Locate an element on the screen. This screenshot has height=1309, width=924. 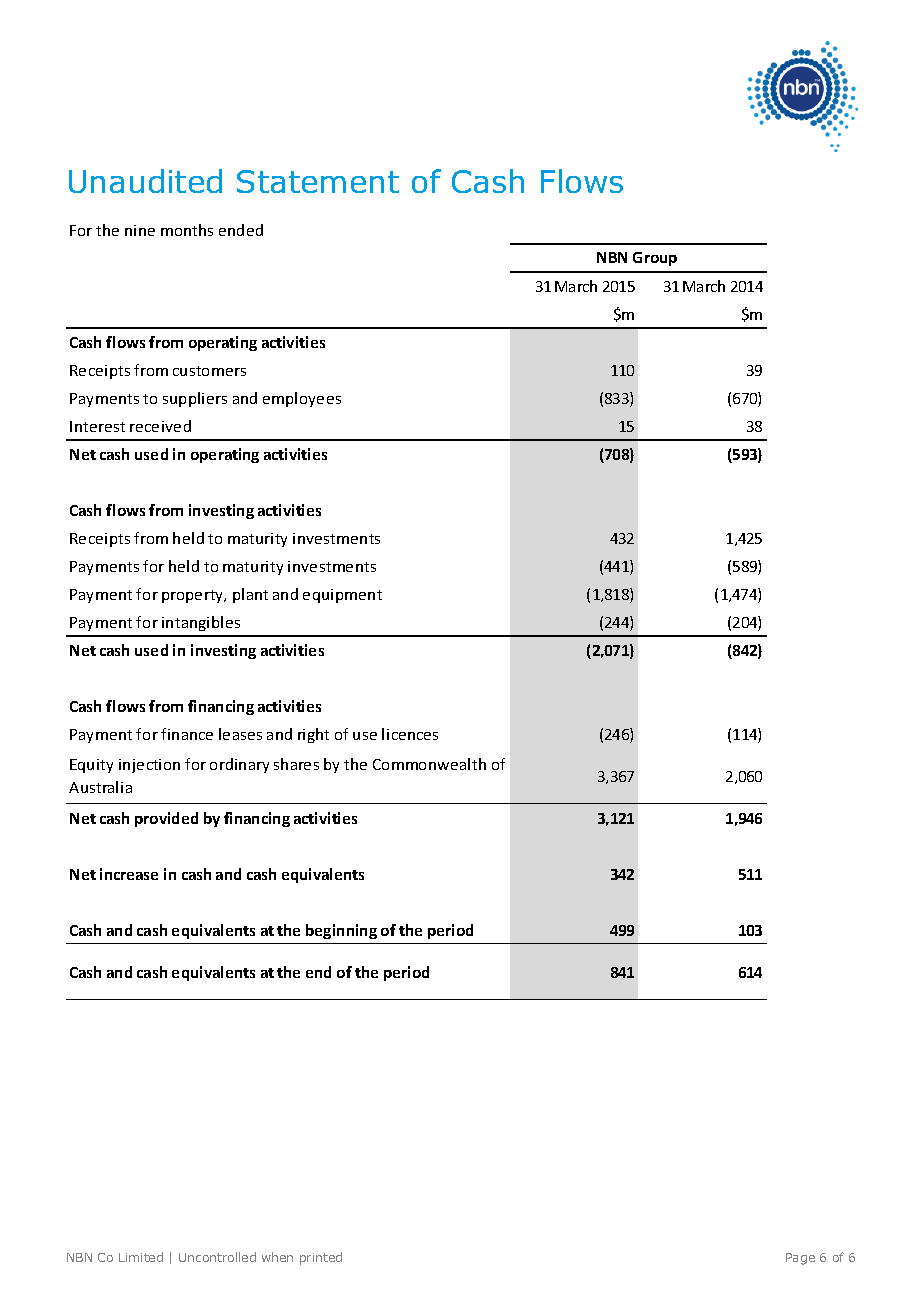
employees is located at coordinates (302, 399).
